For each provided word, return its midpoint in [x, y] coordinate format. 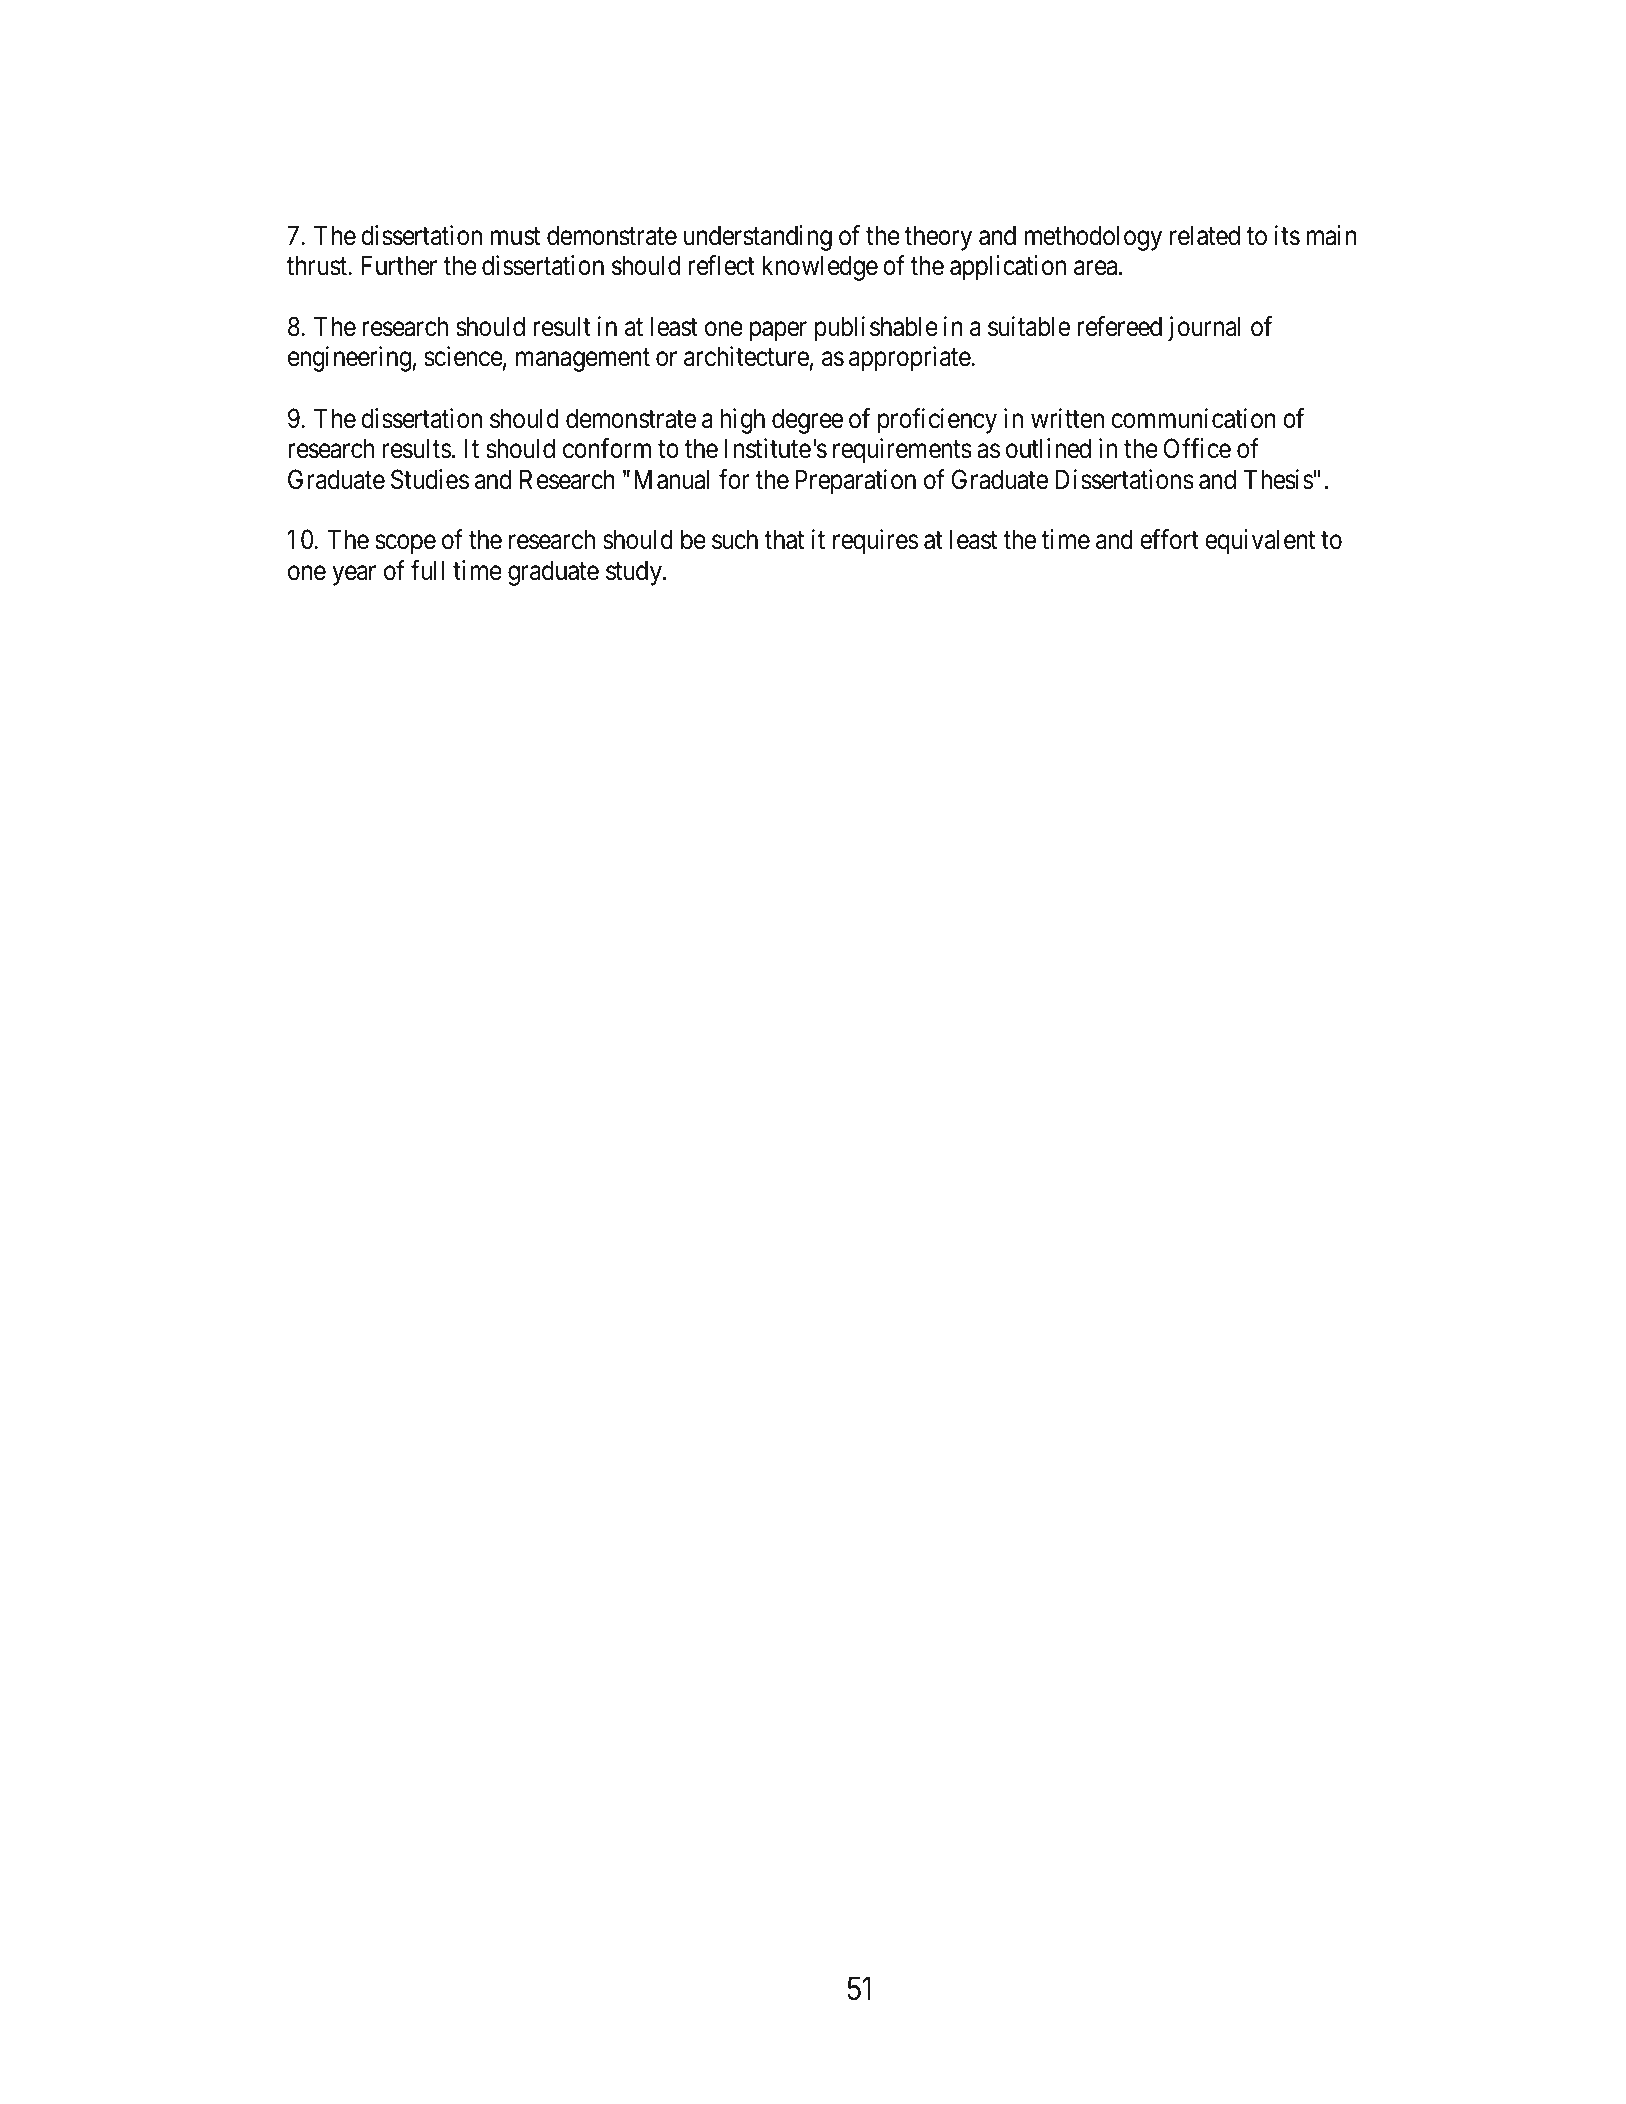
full [427, 570]
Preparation [855, 482]
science [463, 356]
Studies [430, 479]
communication [1193, 418]
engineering [349, 359]
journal [1204, 329]
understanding [758, 238]
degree [807, 421]
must [515, 236]
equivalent [1260, 542]
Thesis [1278, 479]
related [1205, 235]
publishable [876, 329]
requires [875, 542]
